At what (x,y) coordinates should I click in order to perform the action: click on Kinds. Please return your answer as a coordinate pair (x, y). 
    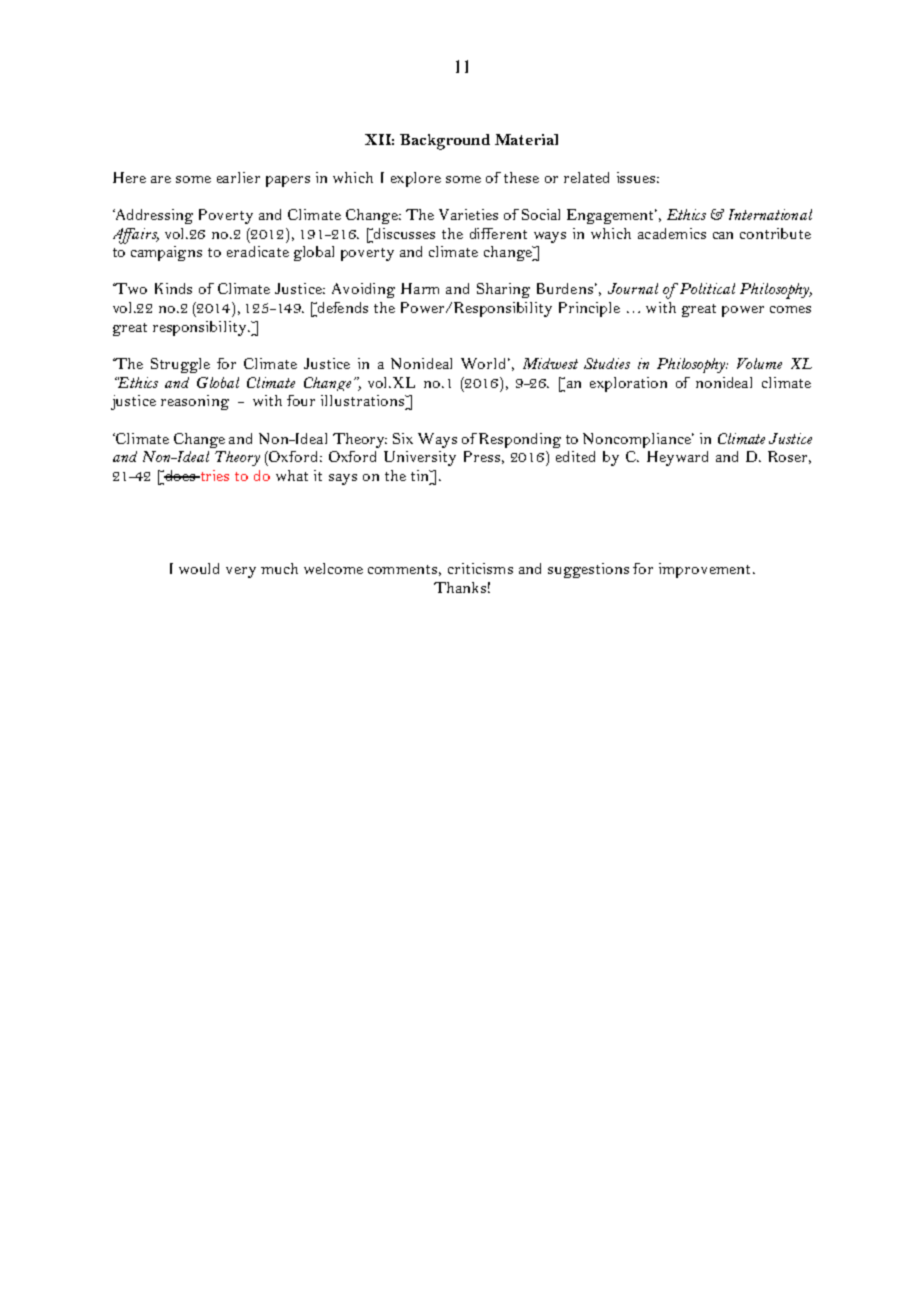
    Looking at the image, I should click on (173, 288).
